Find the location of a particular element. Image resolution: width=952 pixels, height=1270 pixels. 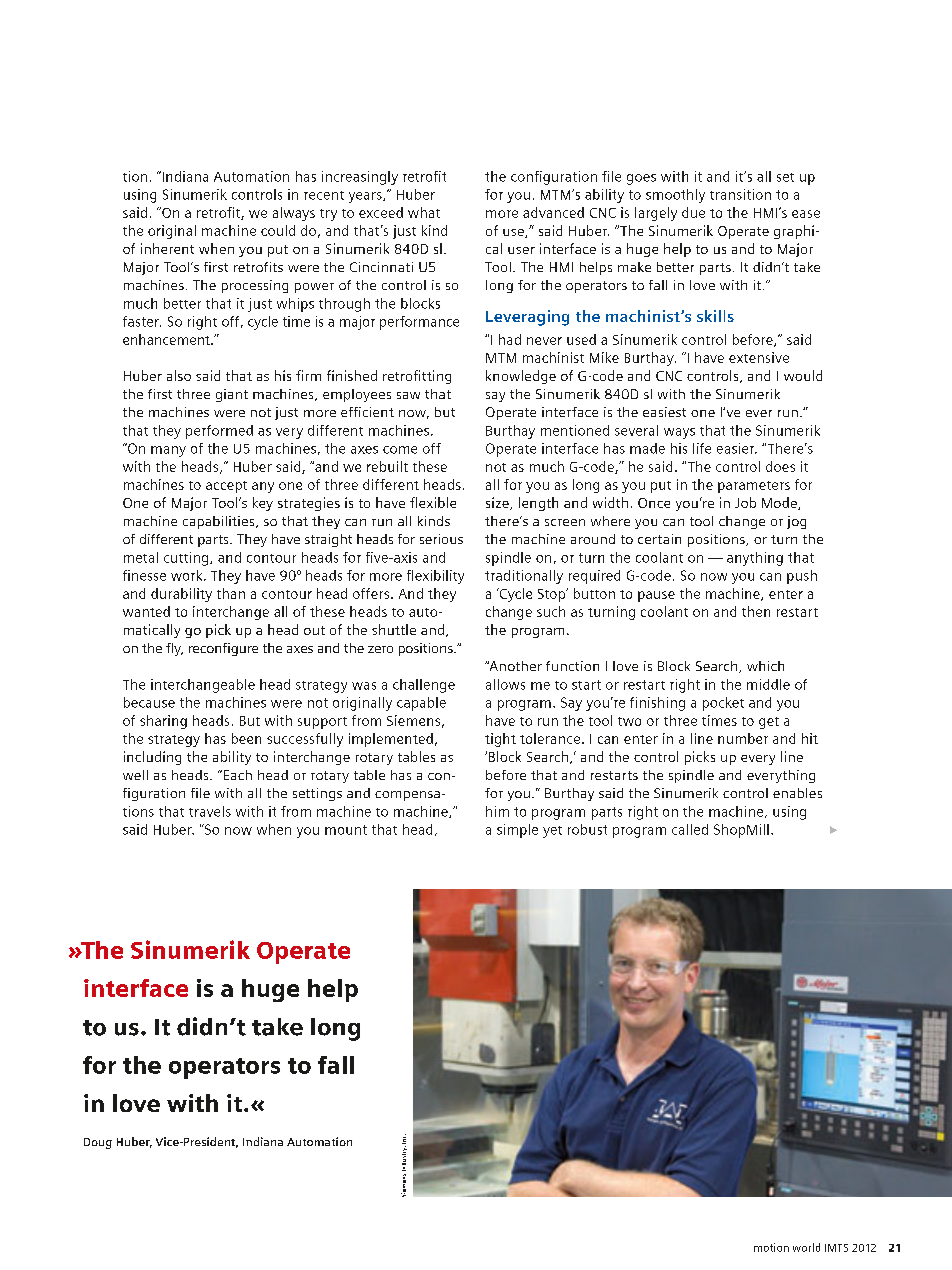

inherent is located at coordinates (167, 248).
